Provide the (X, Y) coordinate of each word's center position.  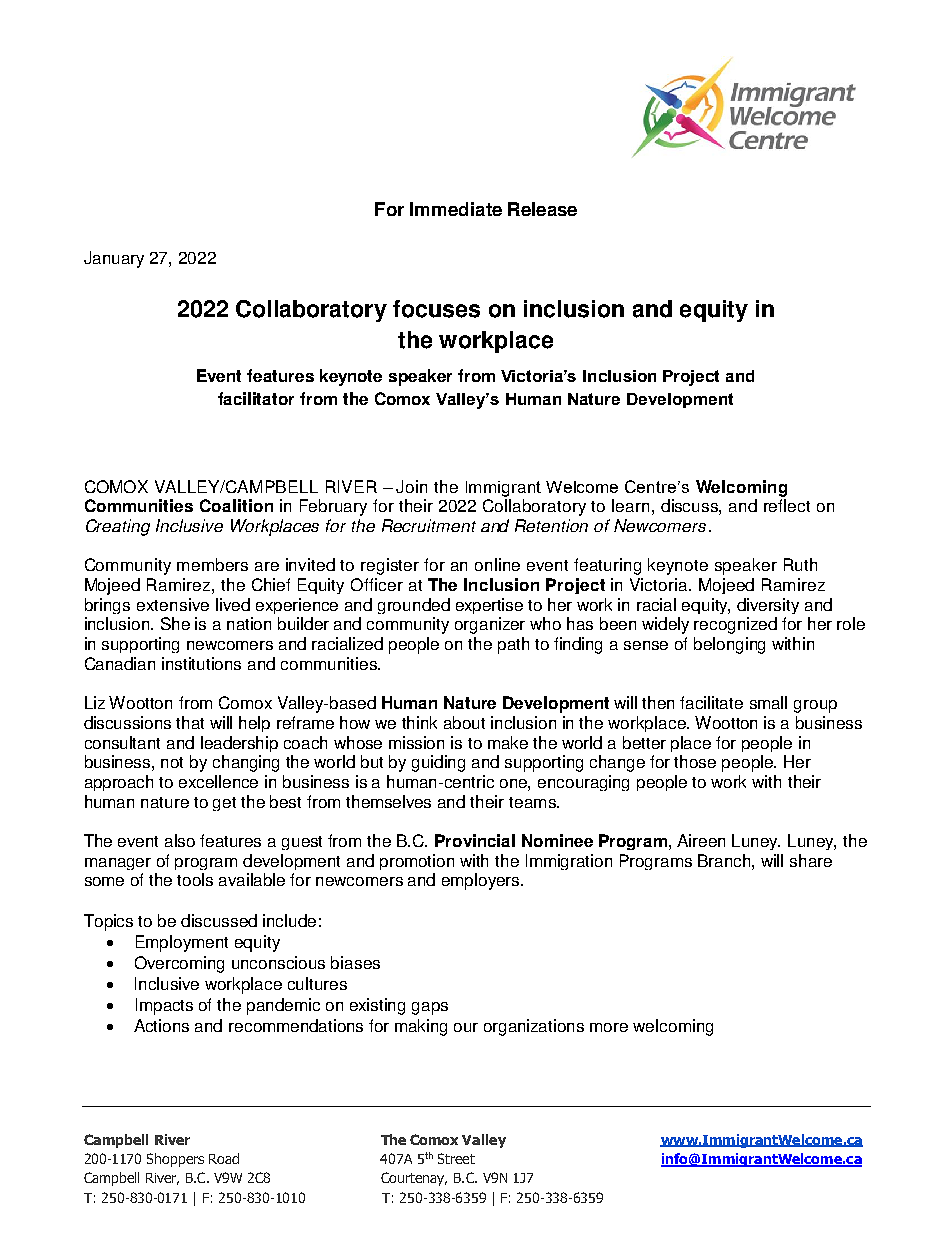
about (464, 722)
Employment (182, 943)
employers (482, 881)
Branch (725, 860)
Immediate (456, 209)
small (768, 702)
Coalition (236, 505)
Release (542, 209)
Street (456, 1158)
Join (411, 486)
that (190, 722)
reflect (787, 505)
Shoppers (175, 1160)
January (114, 259)
